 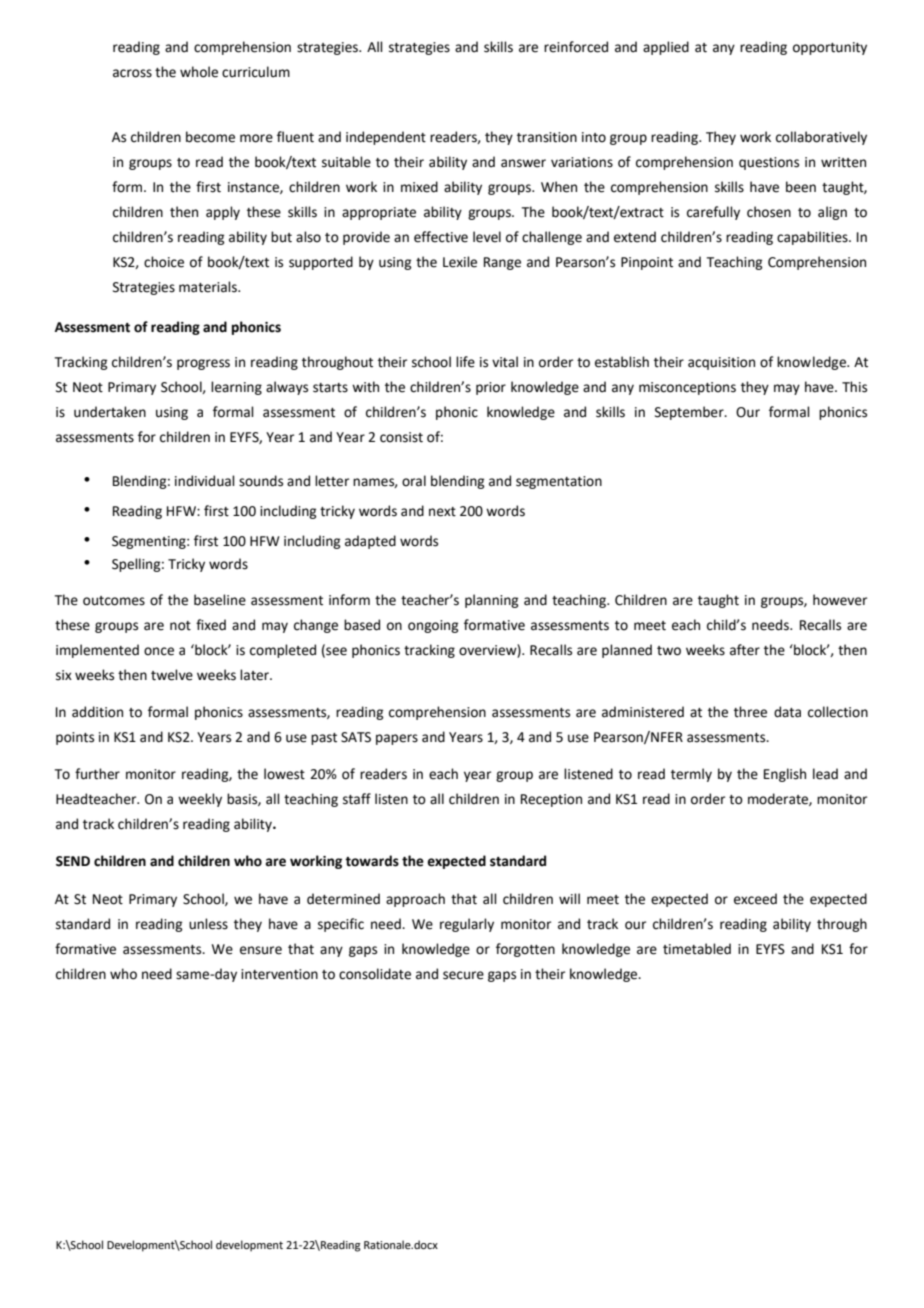 I want to click on materials, so click(x=209, y=287).
